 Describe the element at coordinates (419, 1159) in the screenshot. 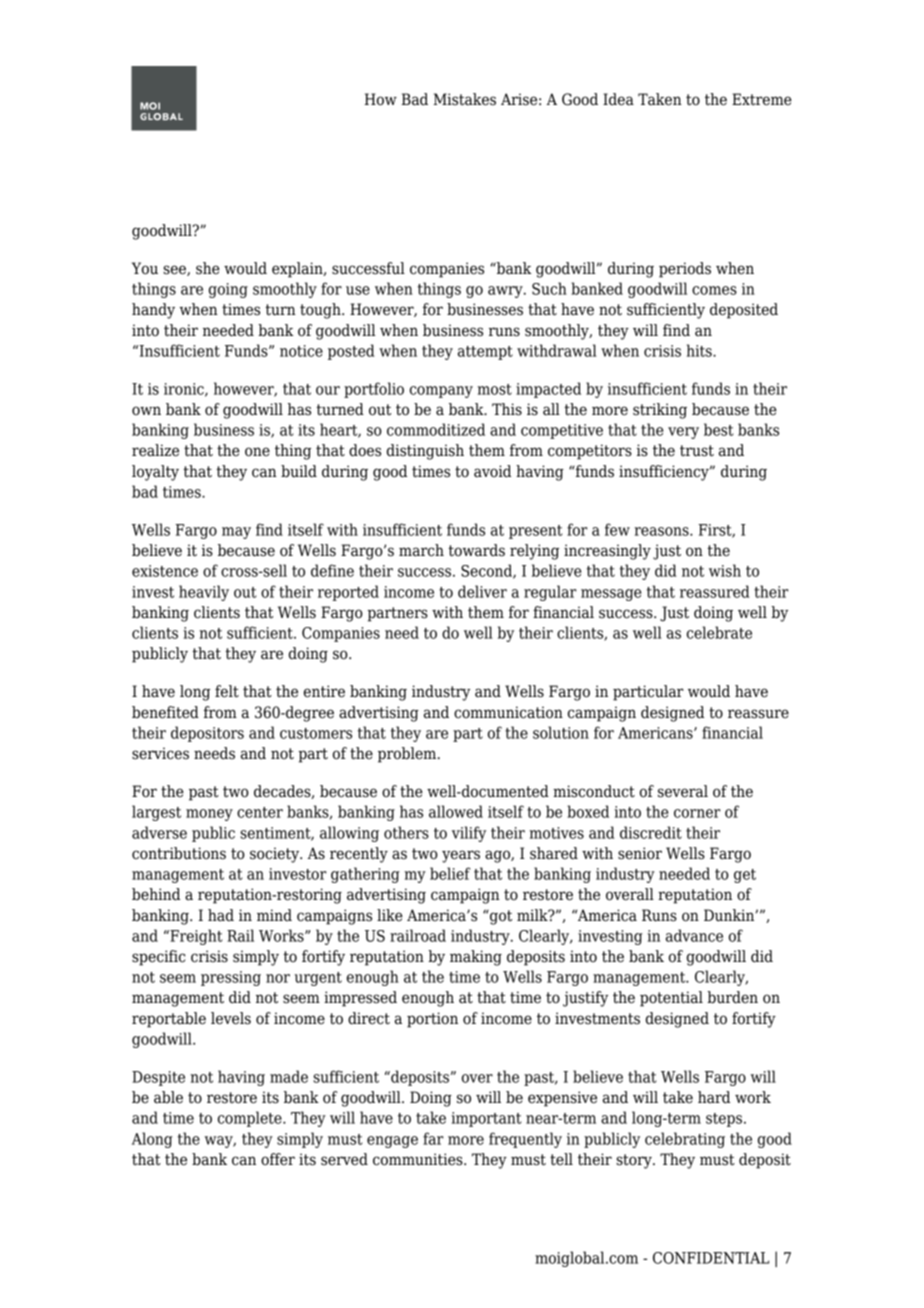

I see `communities` at that location.
